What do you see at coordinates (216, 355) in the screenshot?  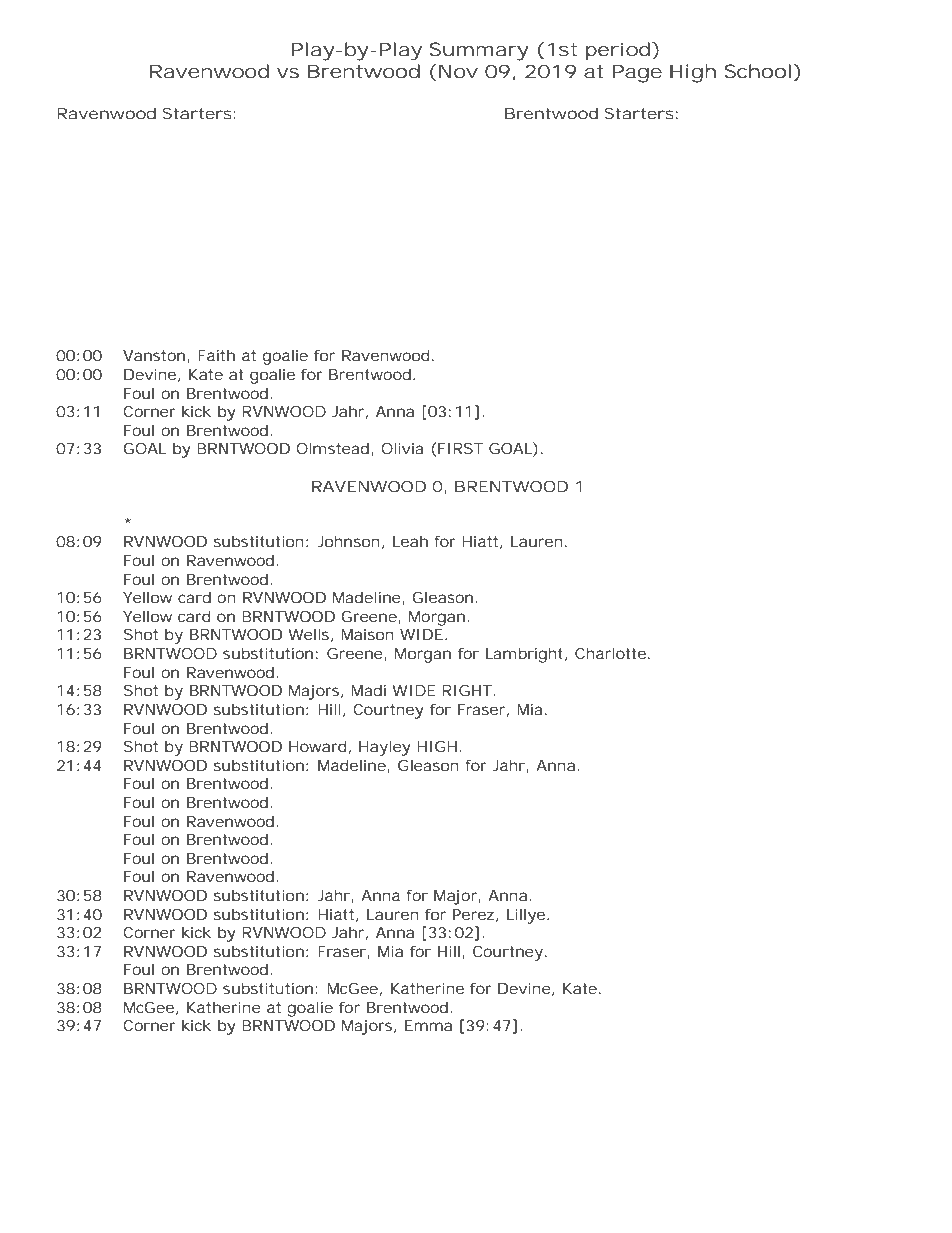 I see `Faith` at bounding box center [216, 355].
